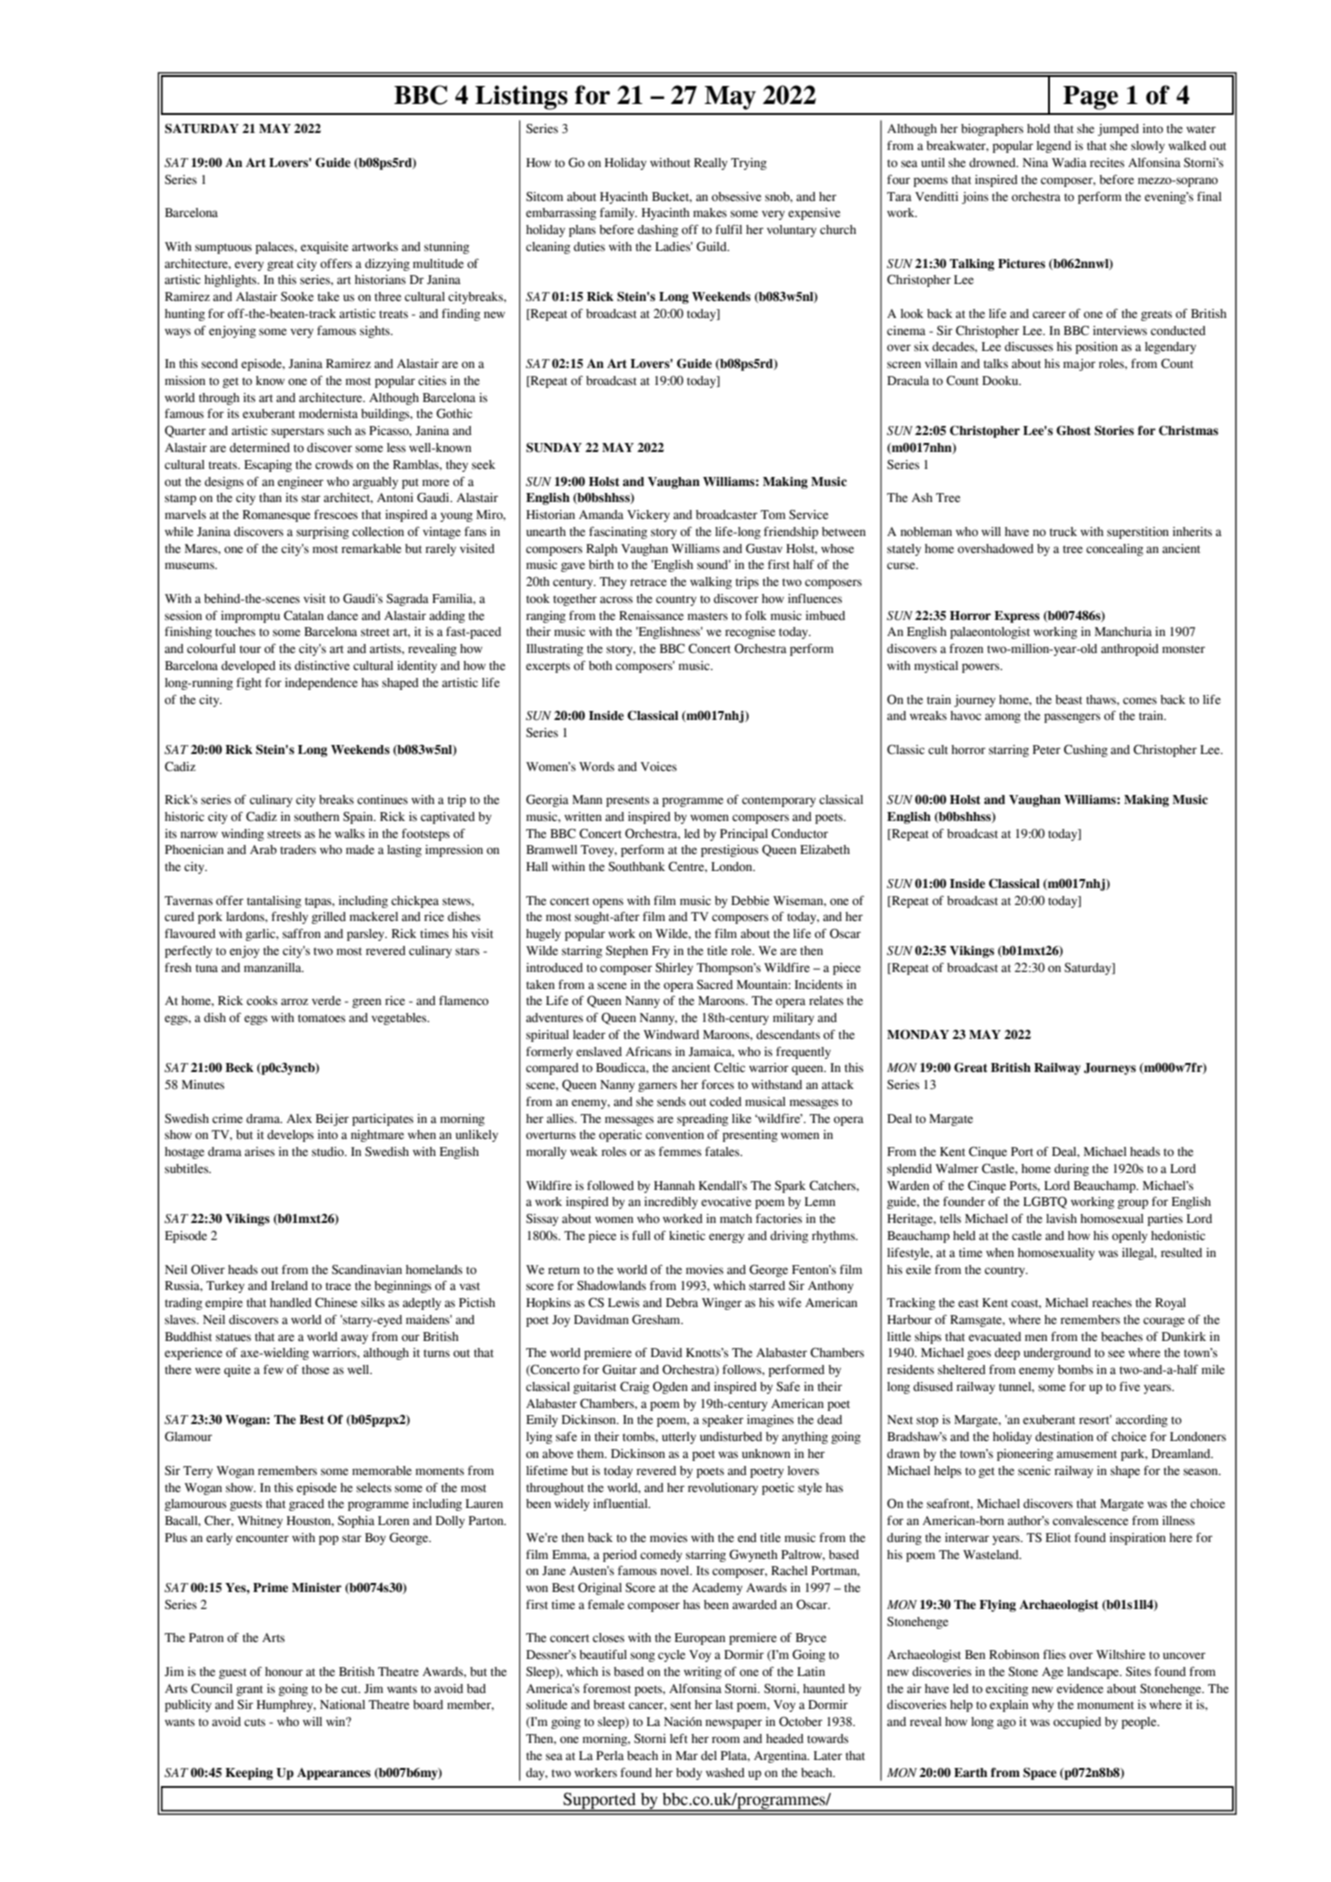 Image resolution: width=1331 pixels, height=1882 pixels. Describe the element at coordinates (661, 952) in the document. I see `Fry` at that location.
